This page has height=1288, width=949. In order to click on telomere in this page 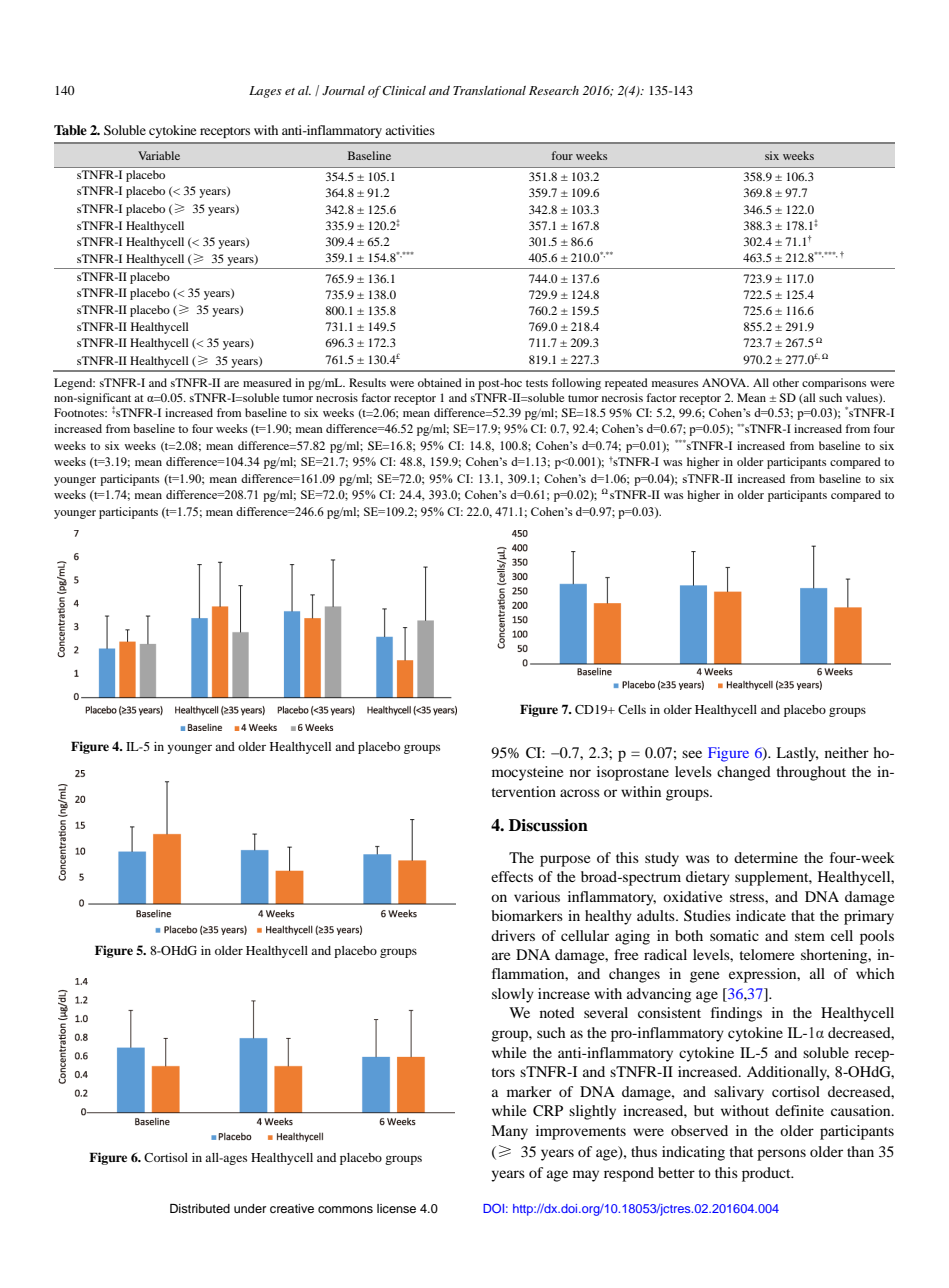, I will do `click(766, 954)`.
